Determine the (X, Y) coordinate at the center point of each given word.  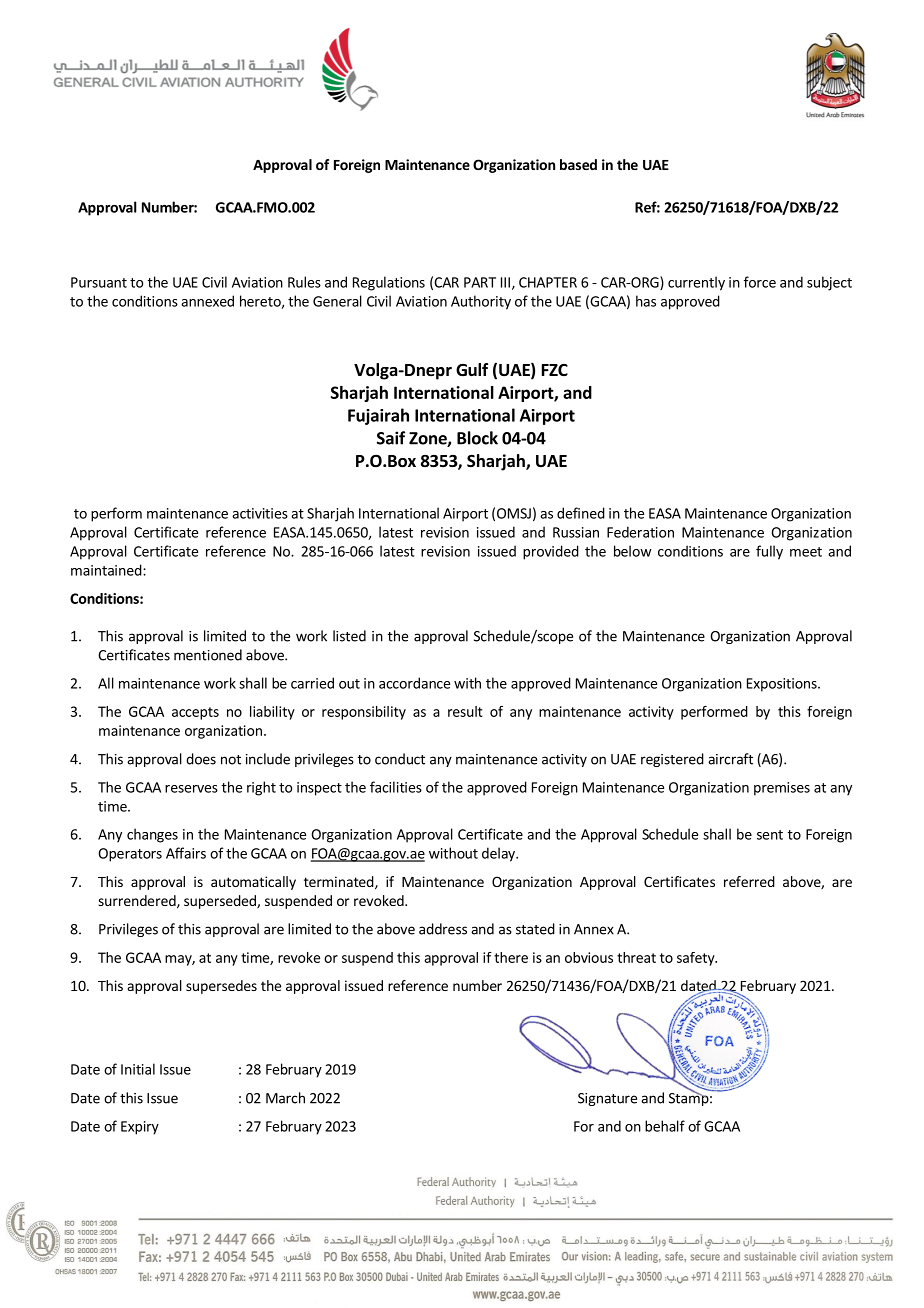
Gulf (472, 370)
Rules (304, 282)
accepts (195, 713)
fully (769, 552)
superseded (221, 902)
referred (749, 881)
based (578, 164)
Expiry (140, 1128)
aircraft (730, 759)
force (760, 282)
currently (696, 283)
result (465, 711)
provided (551, 552)
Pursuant (99, 282)
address (443, 929)
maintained (107, 570)
